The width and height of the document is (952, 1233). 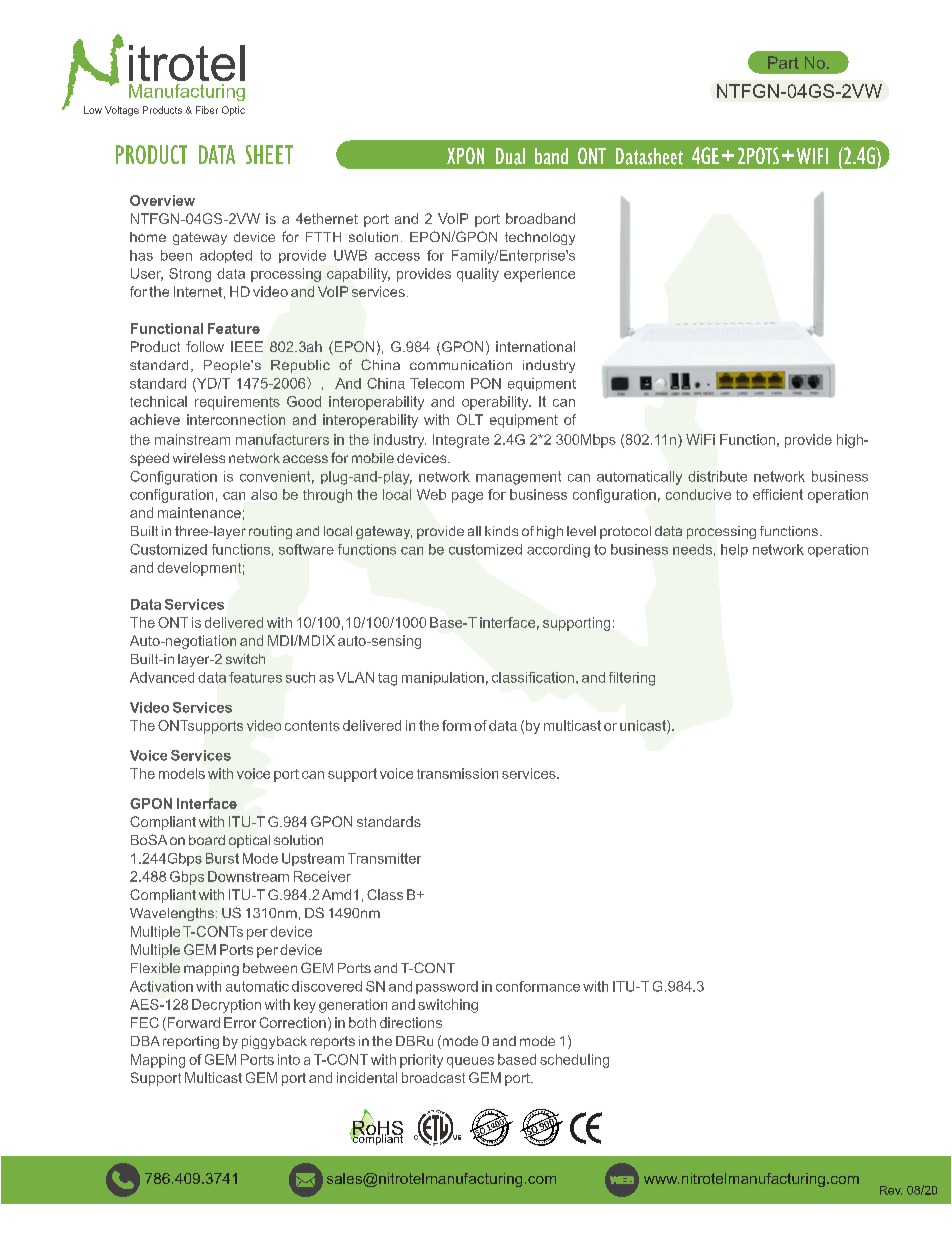 I want to click on broadcast, so click(x=433, y=1077).
